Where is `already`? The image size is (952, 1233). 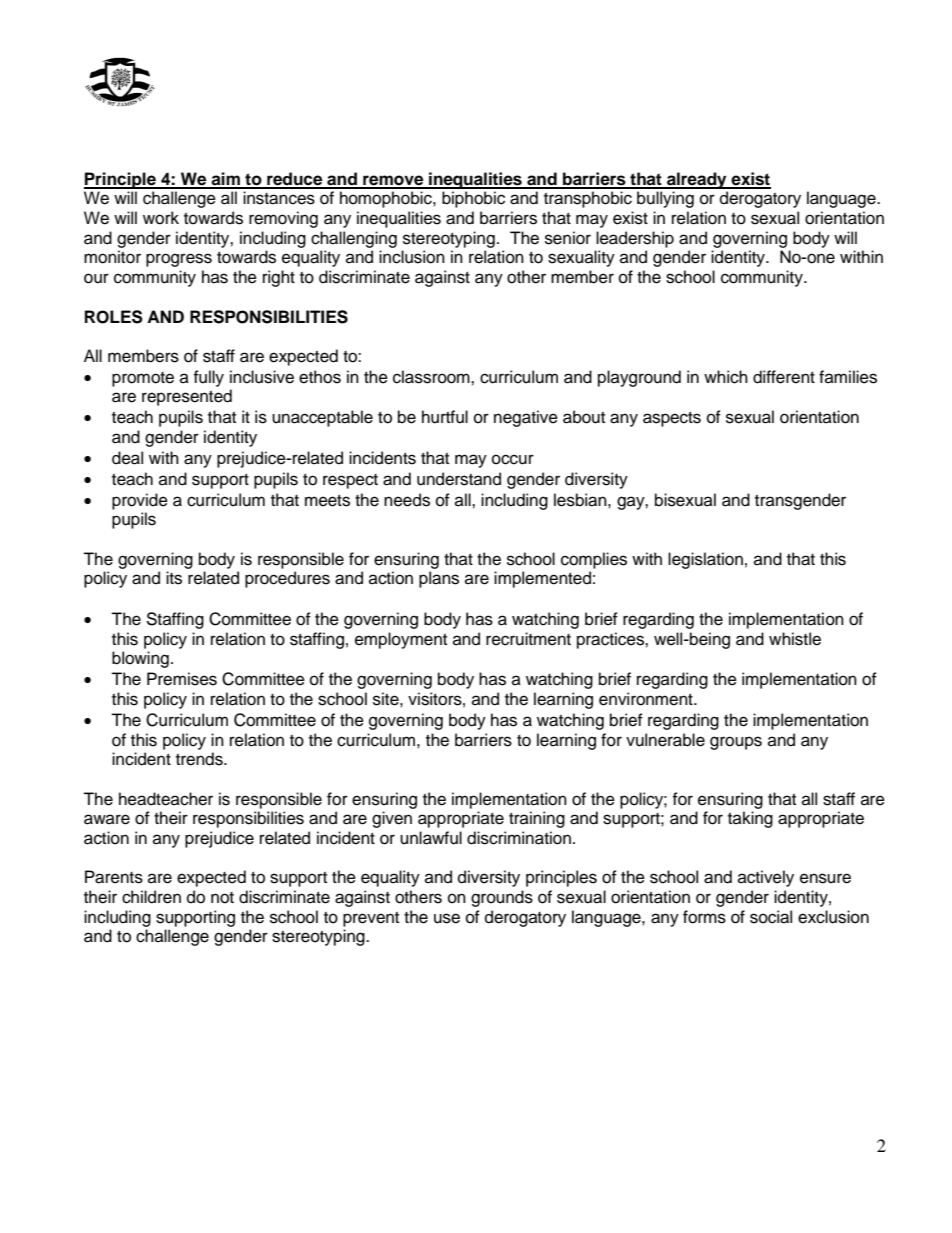 already is located at coordinates (697, 180).
